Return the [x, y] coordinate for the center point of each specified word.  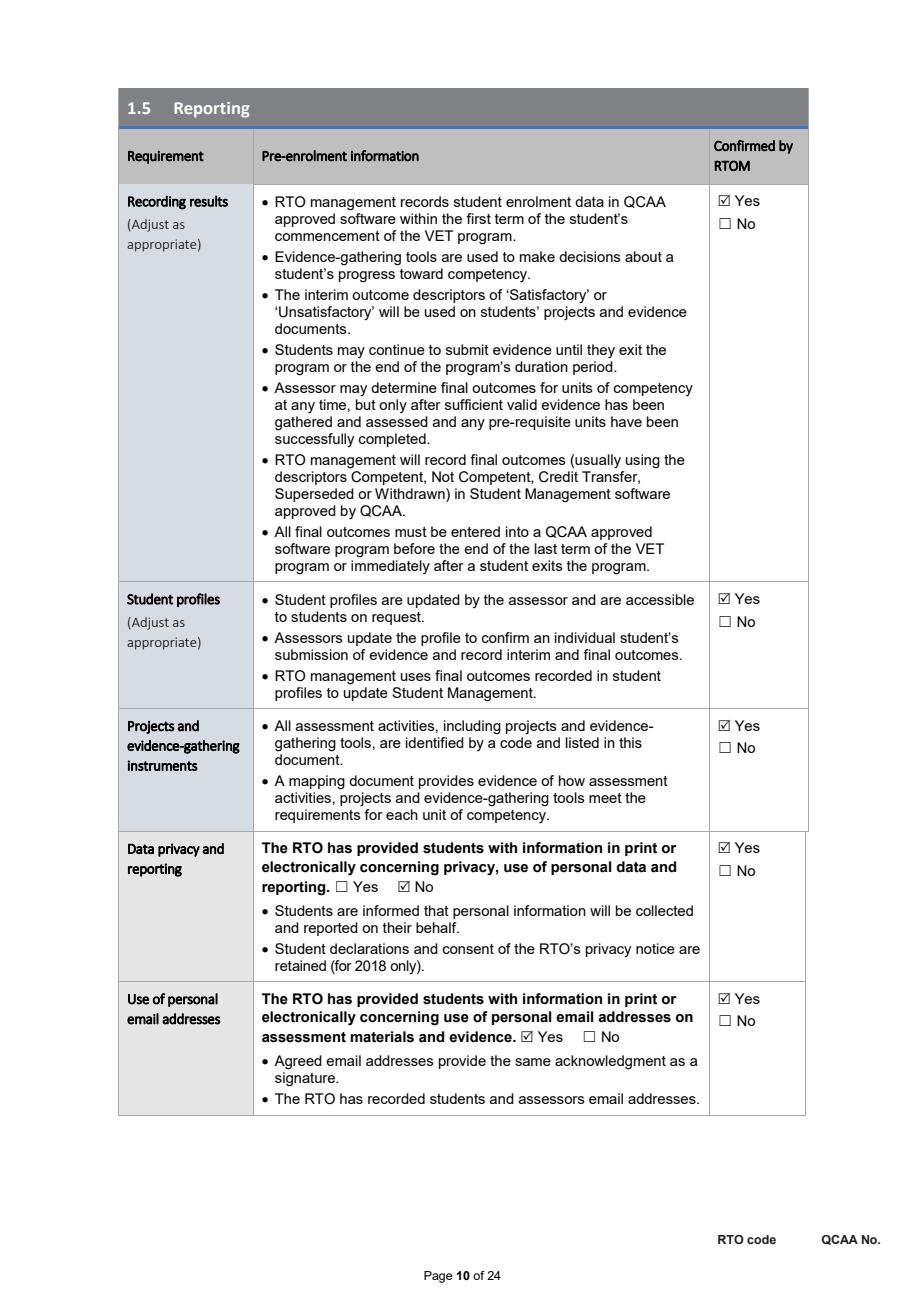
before [414, 548]
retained [300, 965]
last [546, 548]
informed [391, 910]
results [209, 201]
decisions [590, 256]
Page [438, 1277]
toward [421, 273]
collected [664, 910]
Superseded [314, 495]
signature [306, 1079]
